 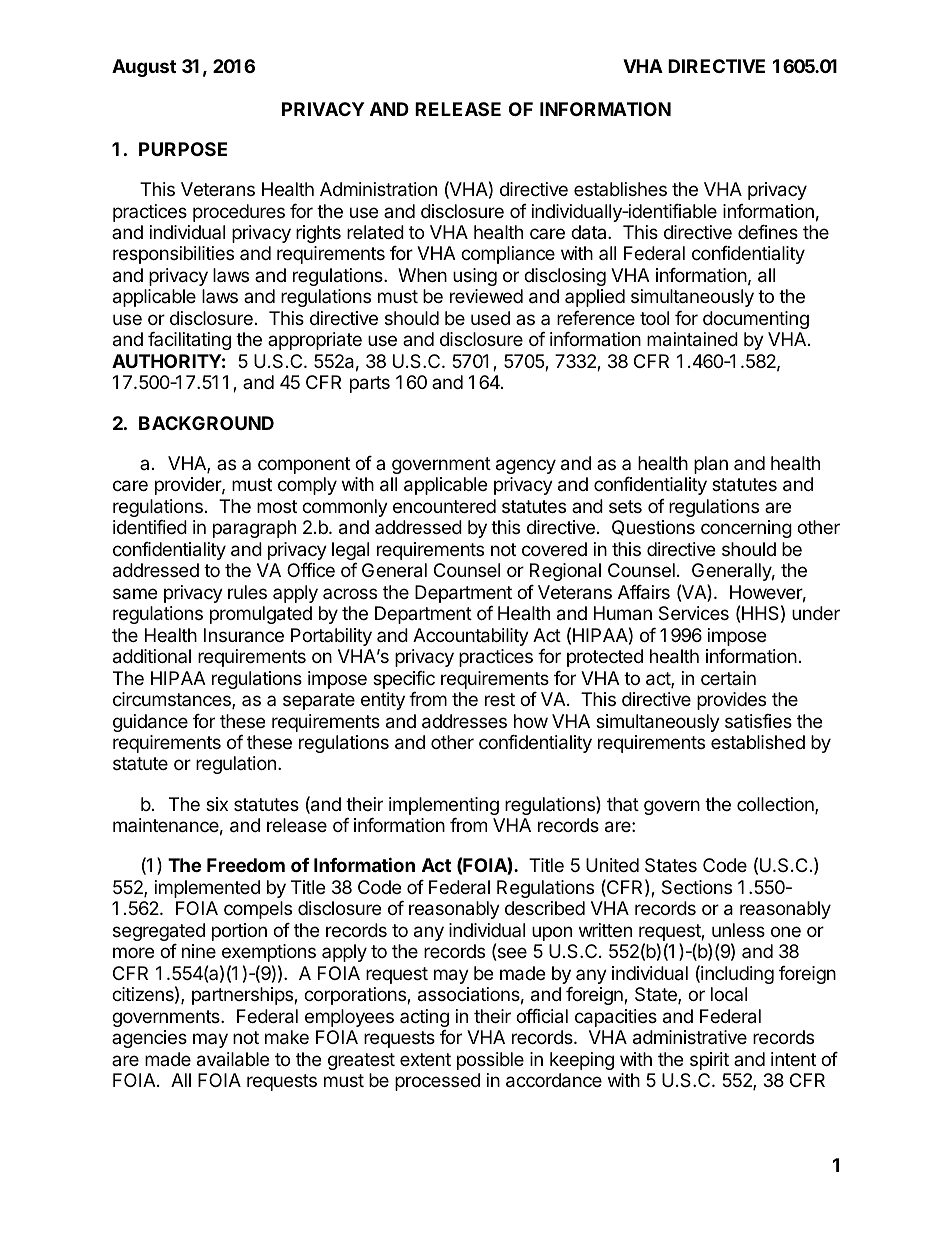 What do you see at coordinates (471, 637) in the screenshot?
I see `Accountability` at bounding box center [471, 637].
